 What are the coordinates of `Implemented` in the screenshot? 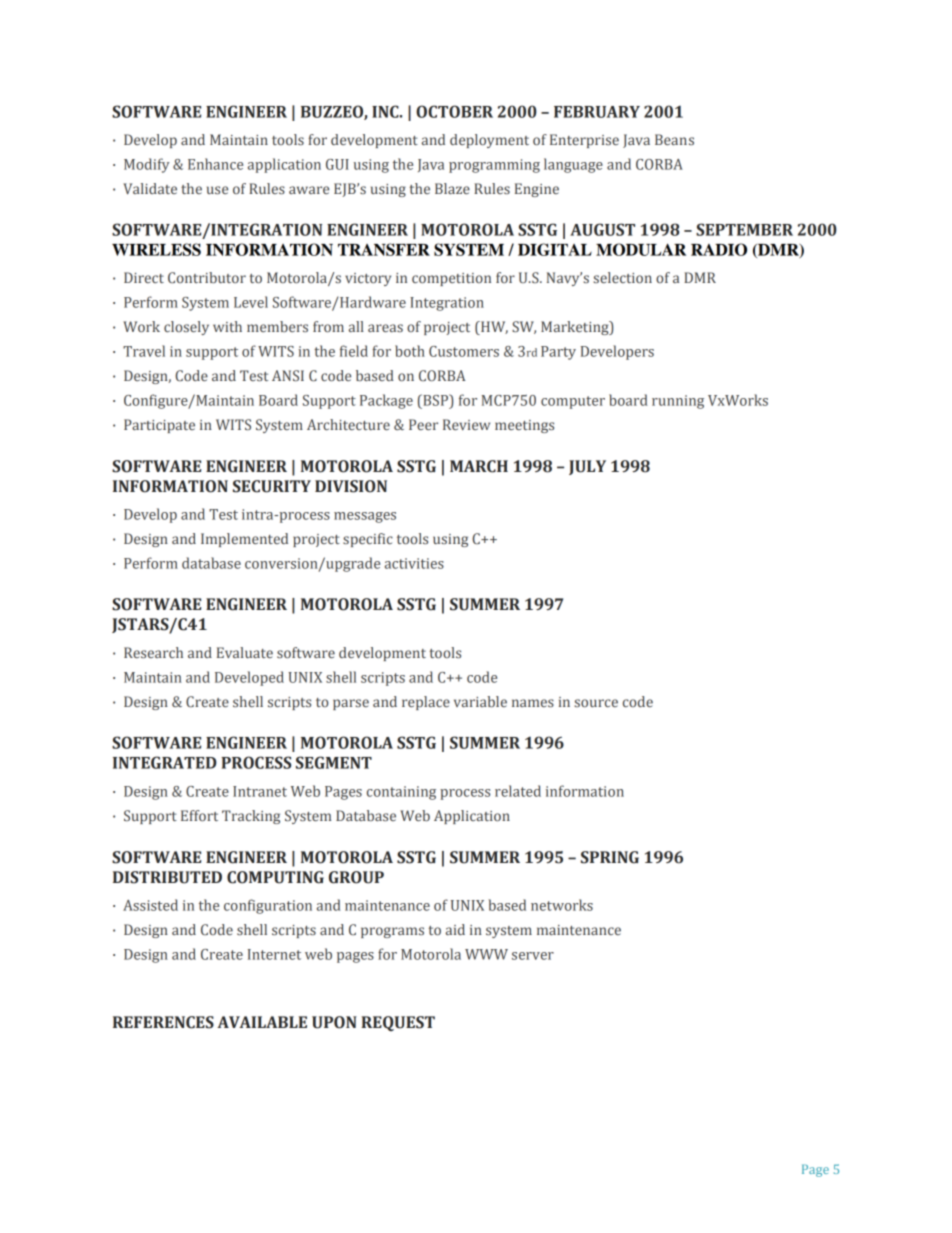 It's located at (244, 540).
